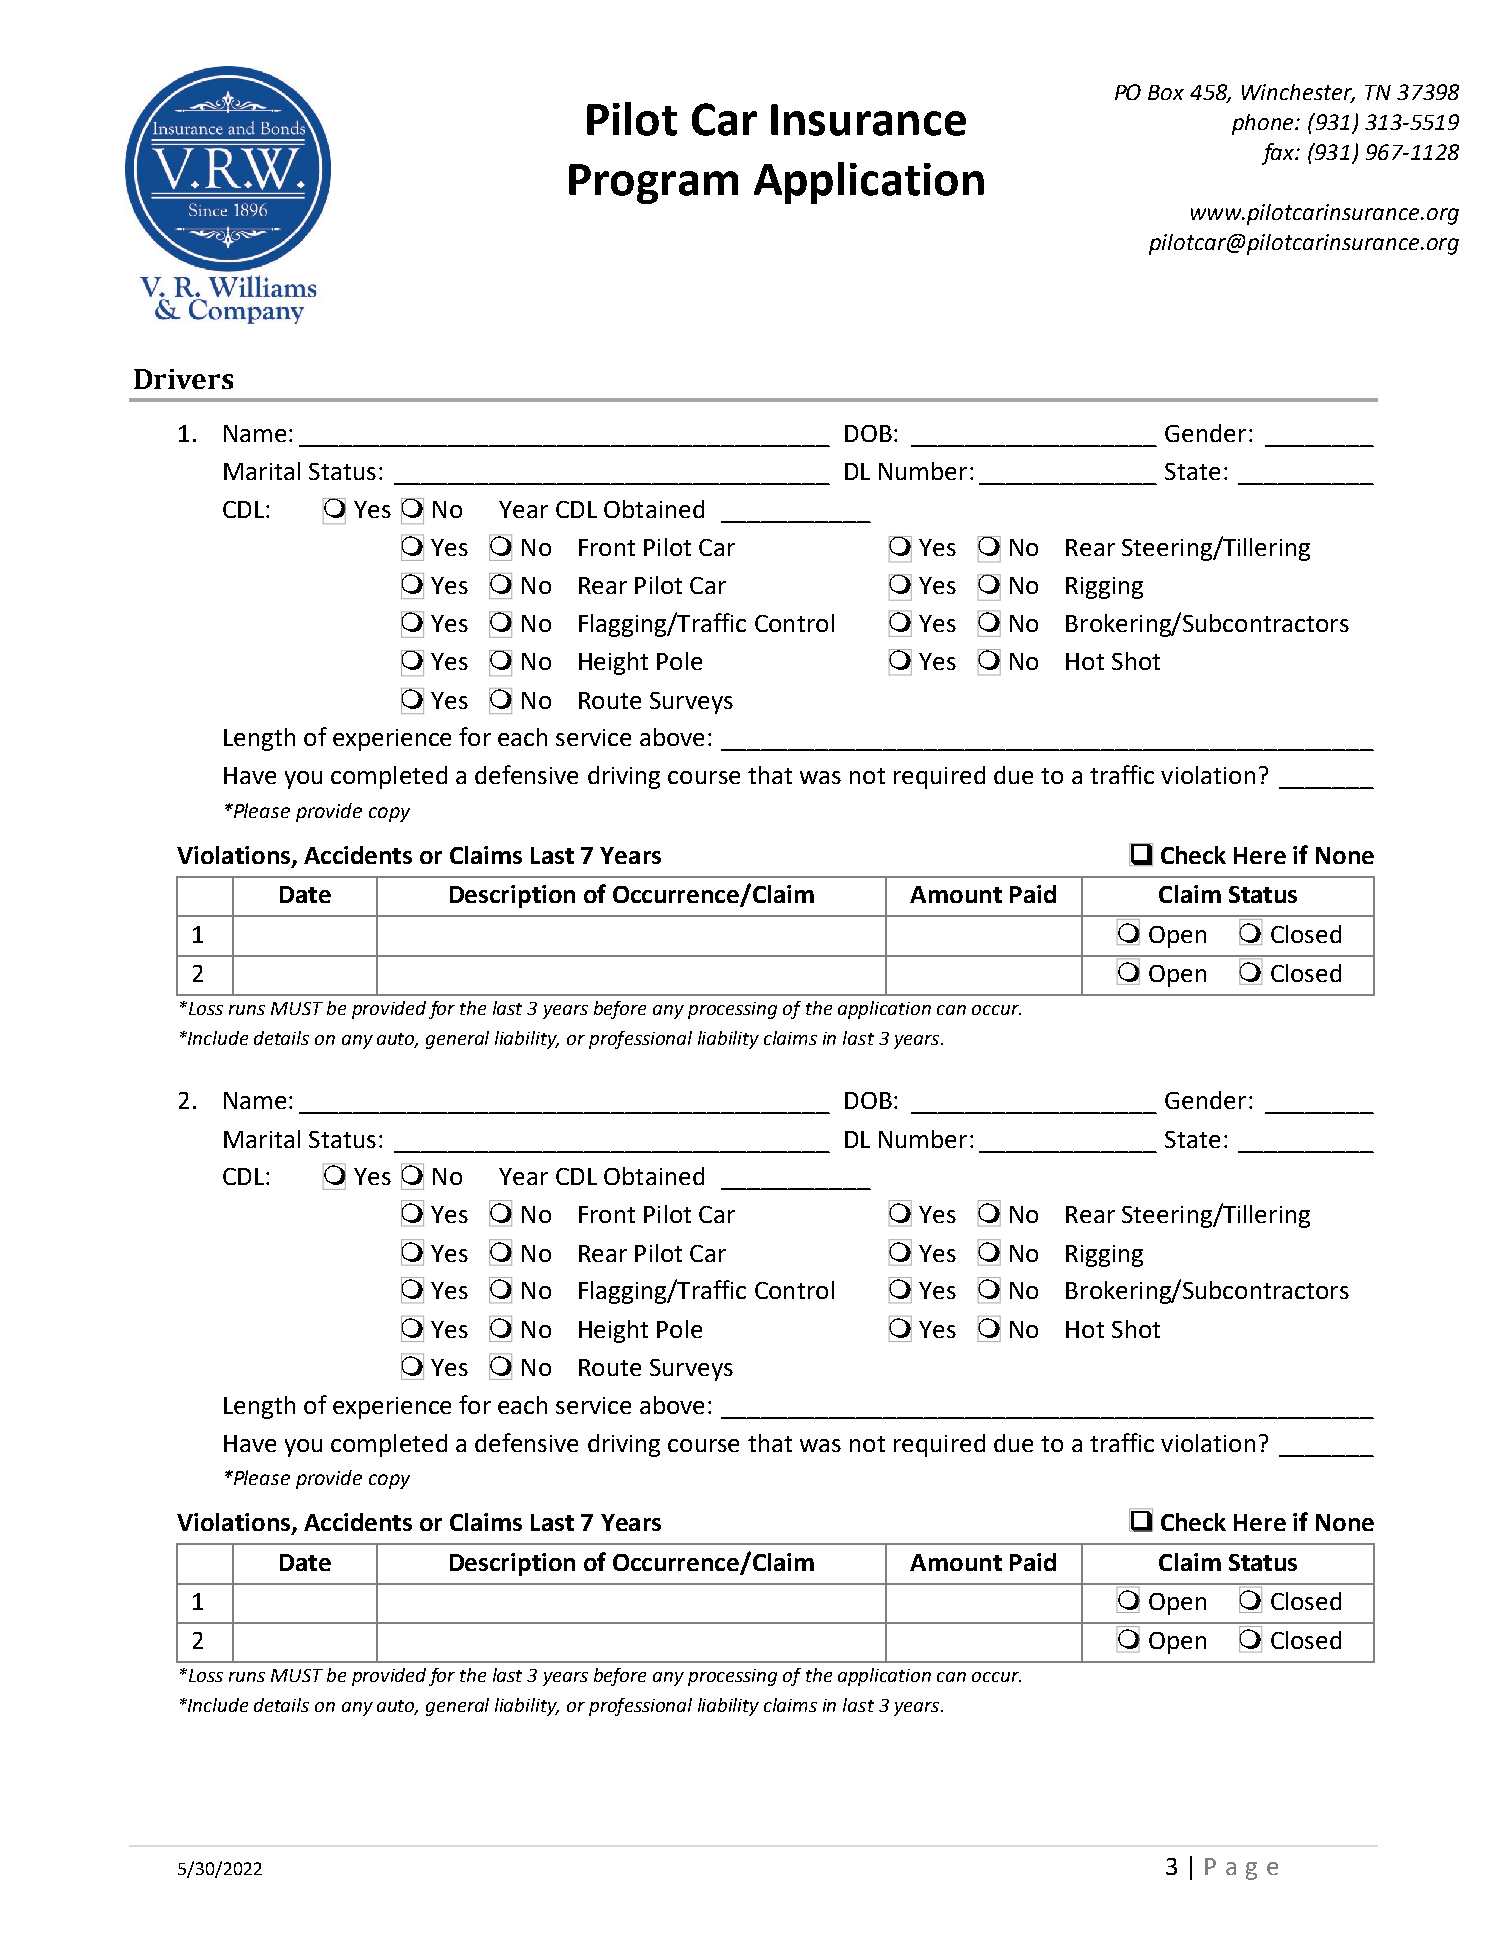 The image size is (1508, 1951). What do you see at coordinates (1166, 92) in the page?
I see `Box` at bounding box center [1166, 92].
